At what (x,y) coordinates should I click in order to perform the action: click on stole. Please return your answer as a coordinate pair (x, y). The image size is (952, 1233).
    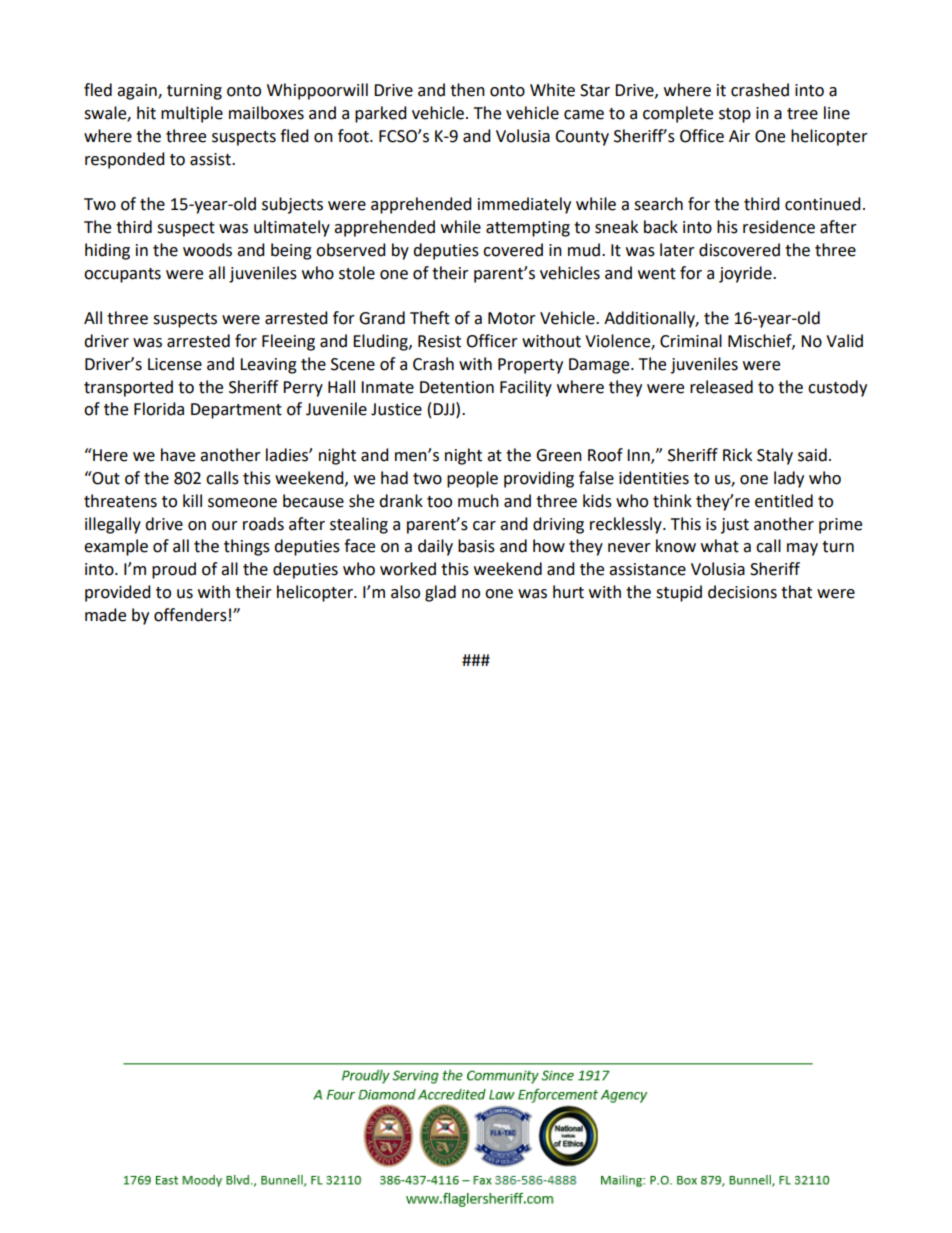
    Looking at the image, I should click on (357, 273).
